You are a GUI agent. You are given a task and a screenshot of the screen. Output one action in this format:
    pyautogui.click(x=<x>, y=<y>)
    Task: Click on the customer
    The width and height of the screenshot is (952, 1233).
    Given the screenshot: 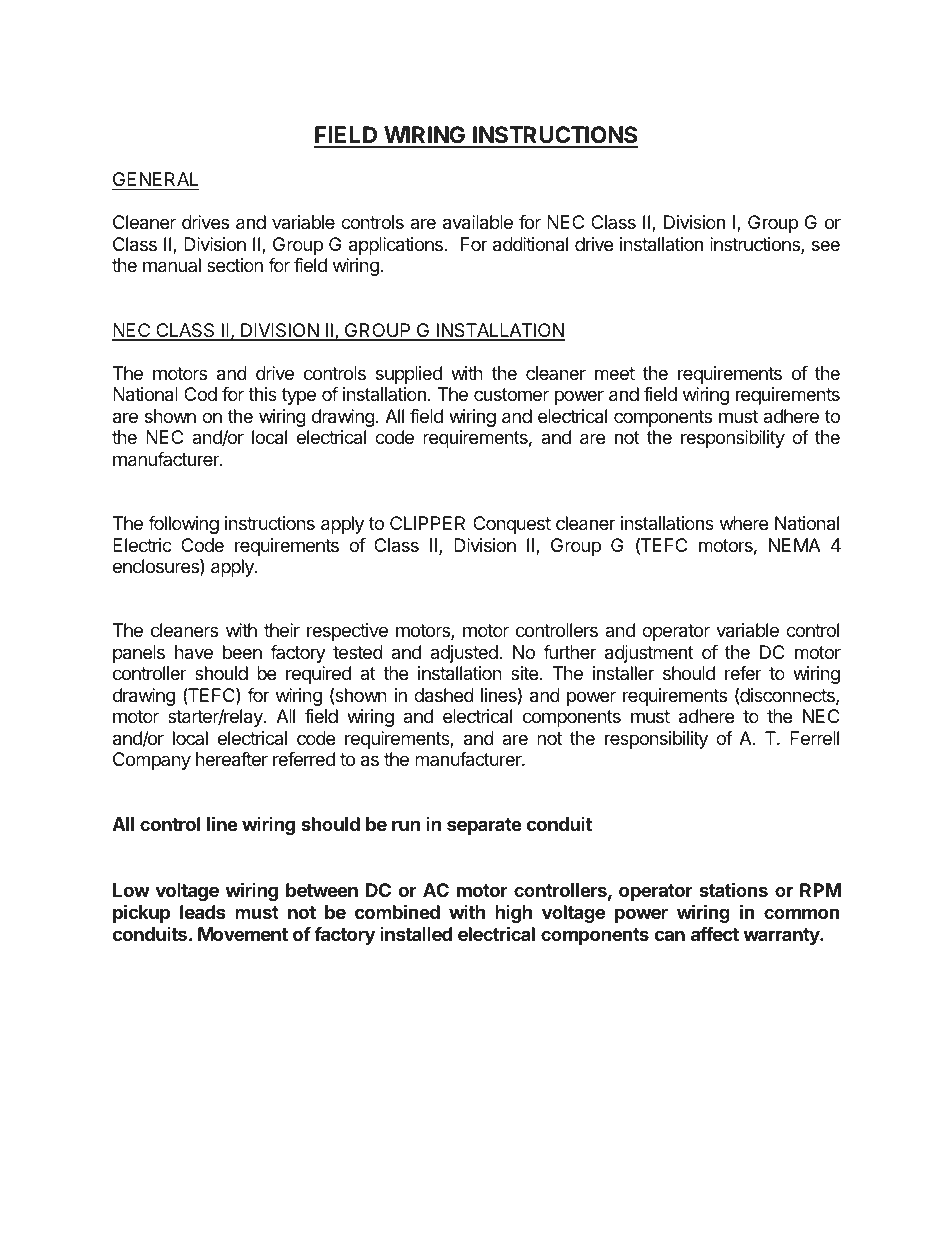 What is the action you would take?
    pyautogui.click(x=511, y=394)
